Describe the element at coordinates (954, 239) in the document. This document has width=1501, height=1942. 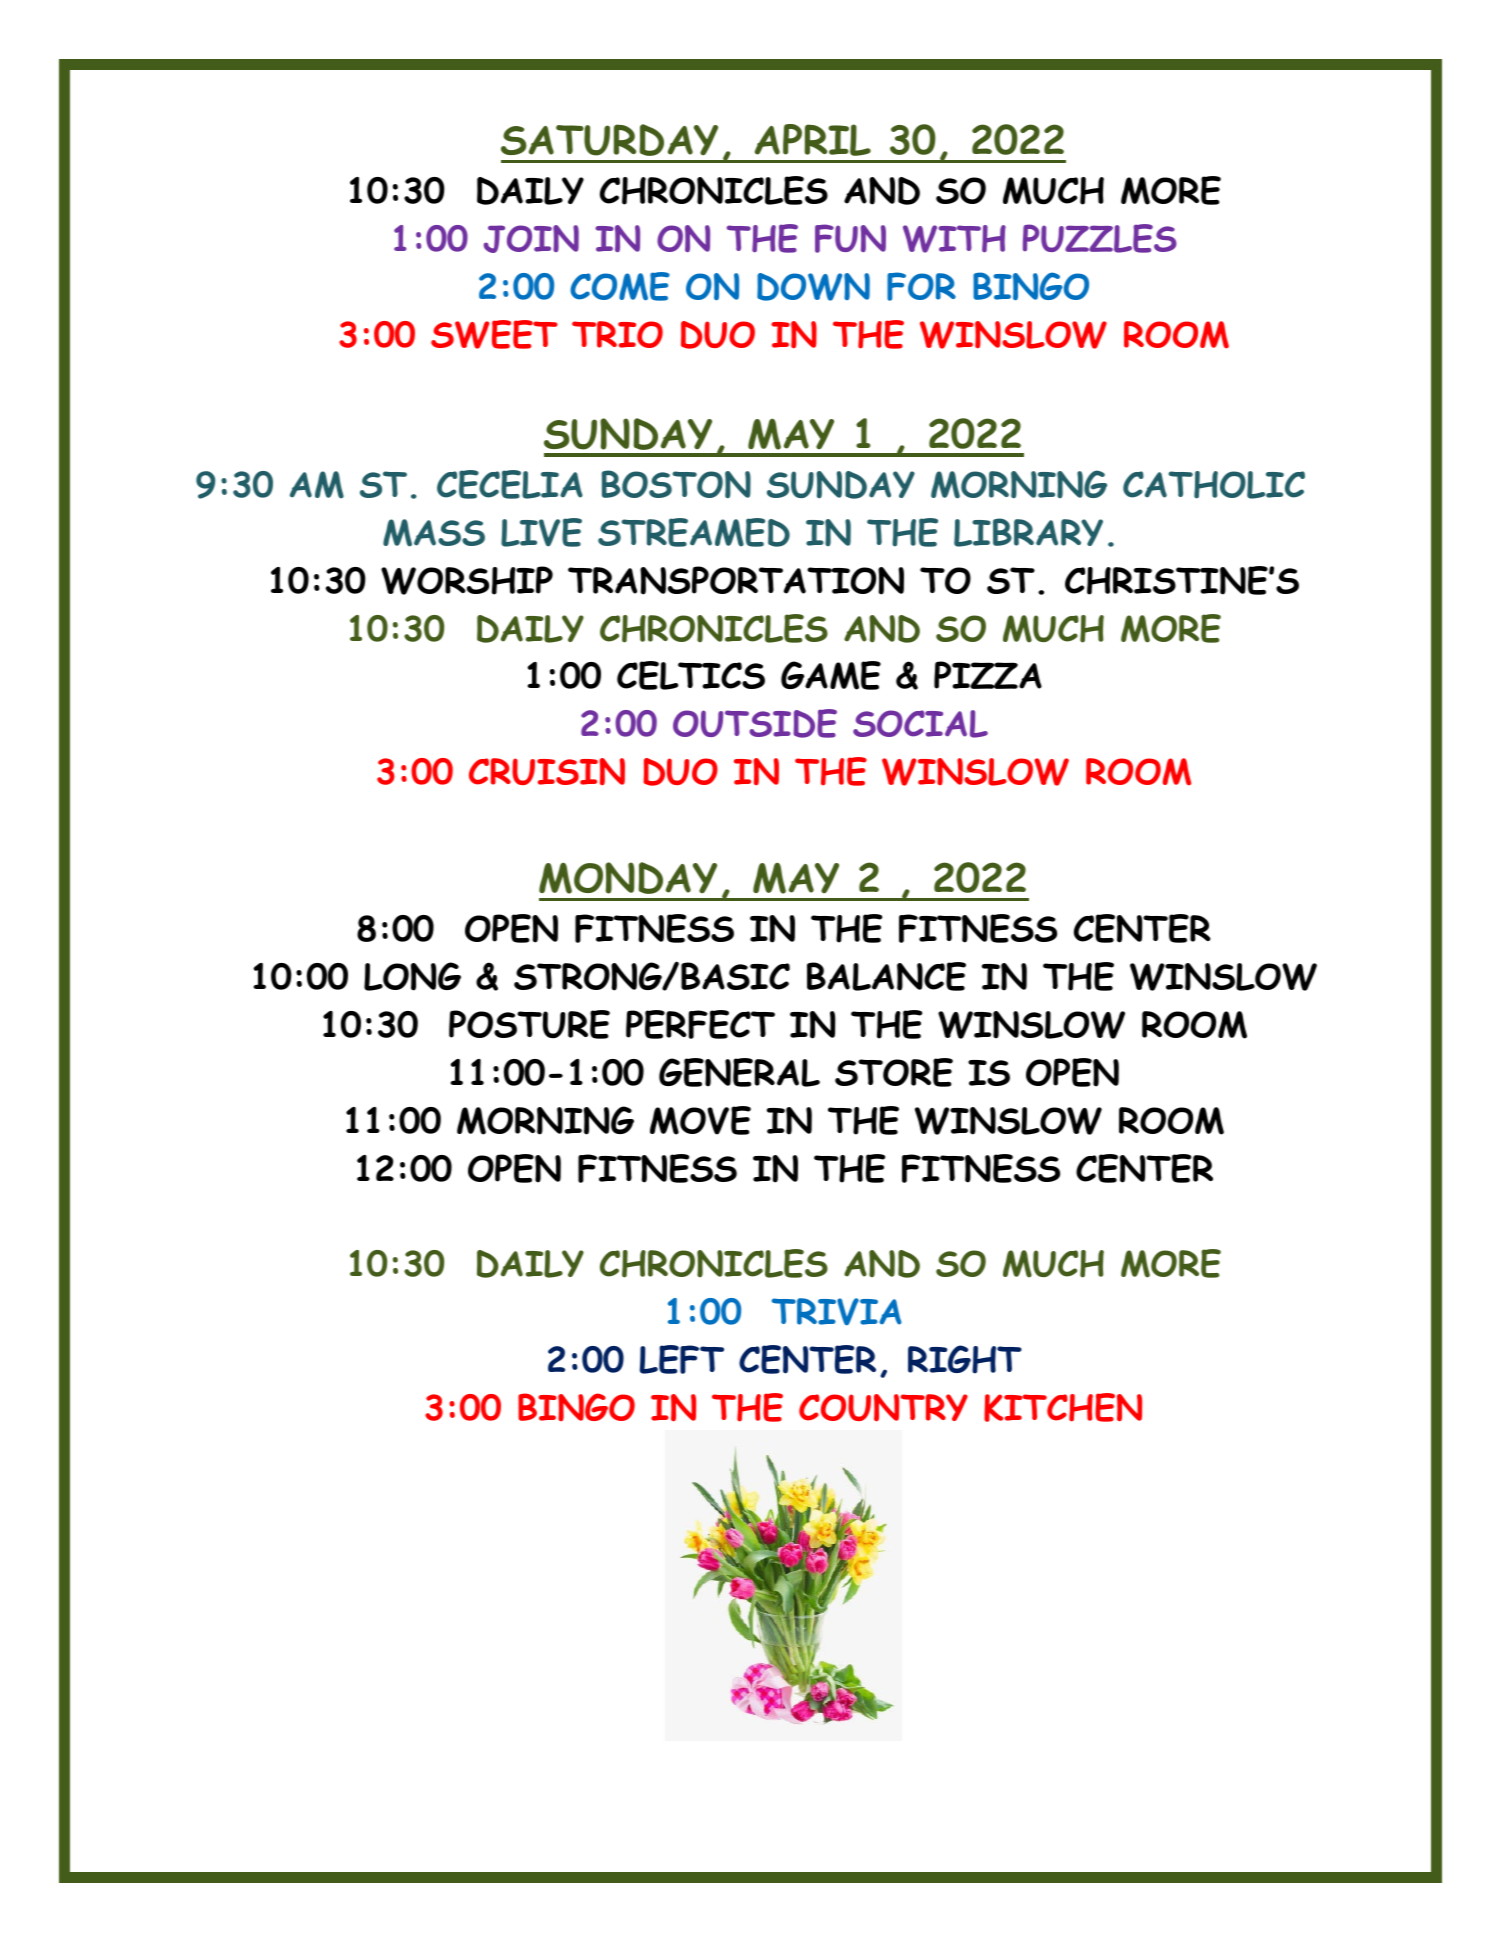
I see `WITH` at that location.
